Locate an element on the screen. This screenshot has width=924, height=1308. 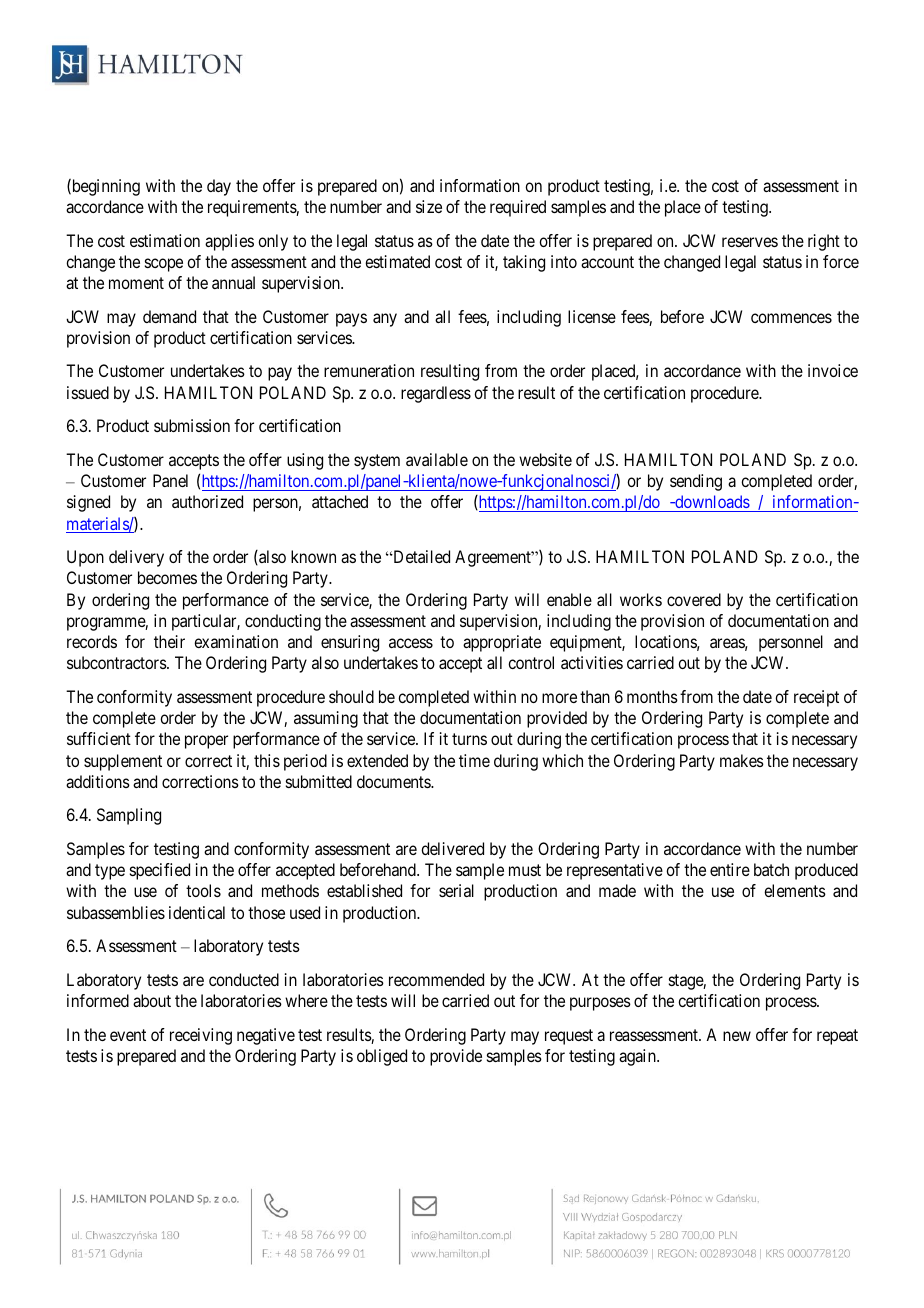
invoice is located at coordinates (833, 370).
